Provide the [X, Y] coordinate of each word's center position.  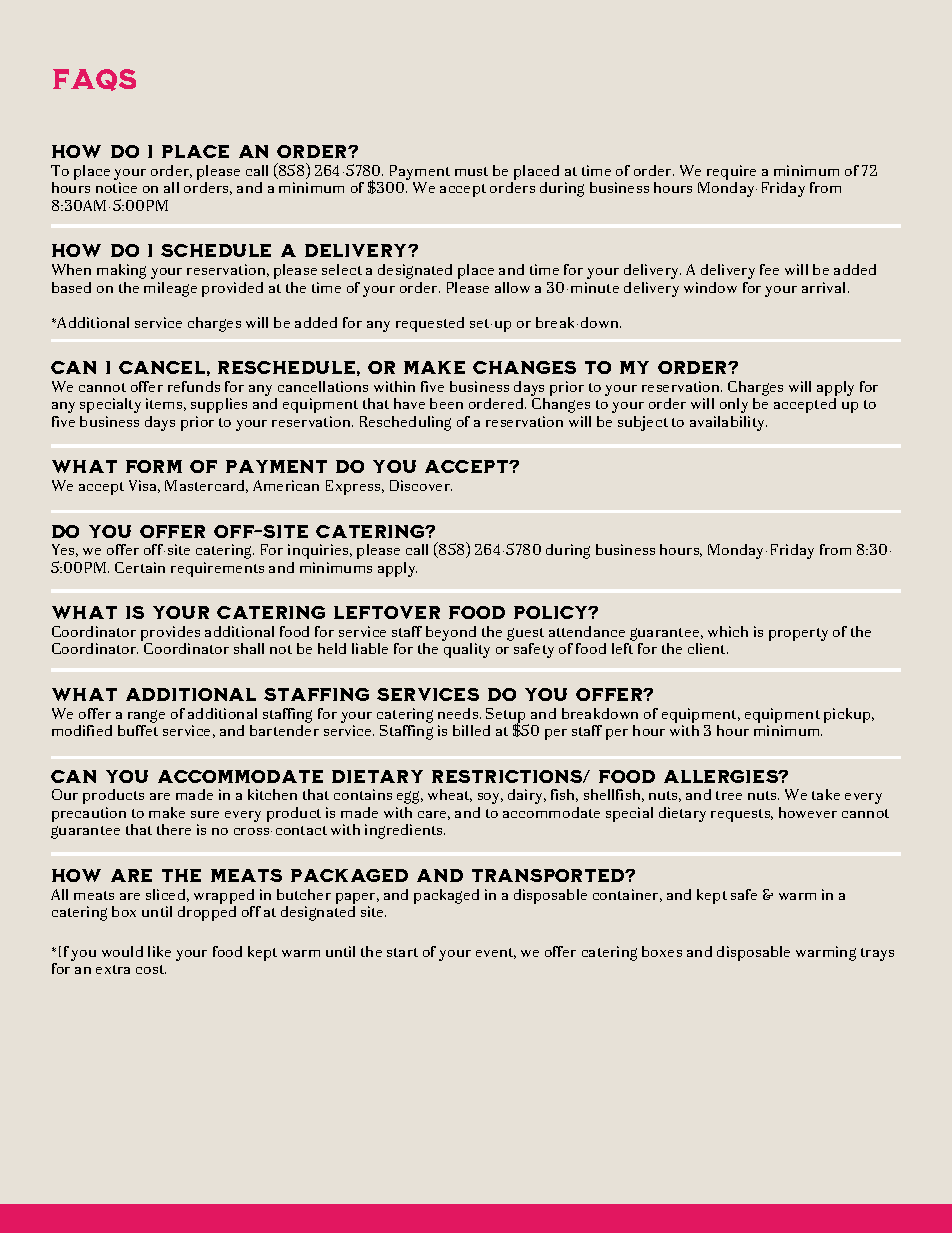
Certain [140, 567]
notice [116, 187]
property [798, 634]
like [159, 951]
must [471, 171]
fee [769, 269]
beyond [450, 635]
